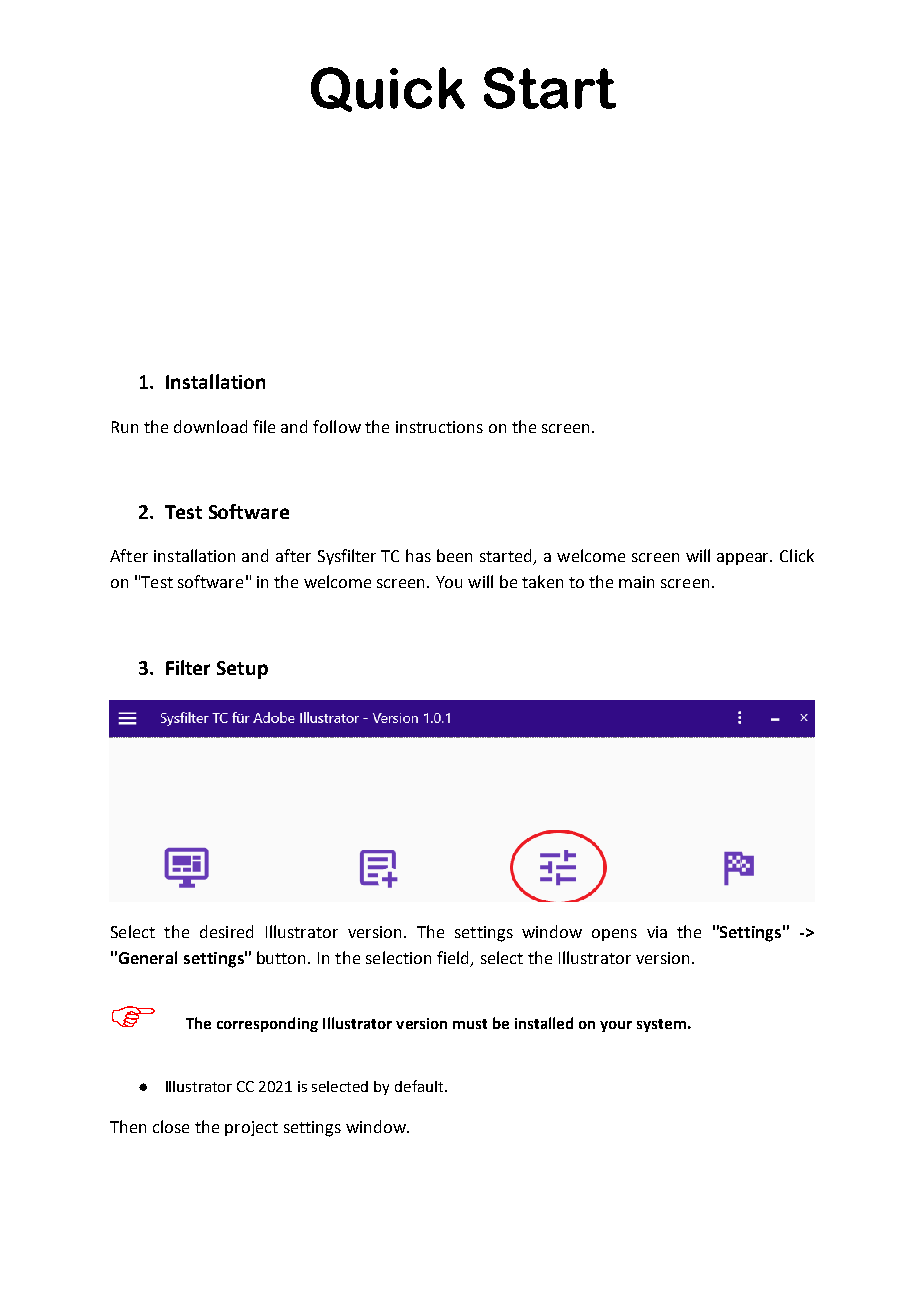 The height and width of the document is (1308, 924). I want to click on download, so click(210, 426).
